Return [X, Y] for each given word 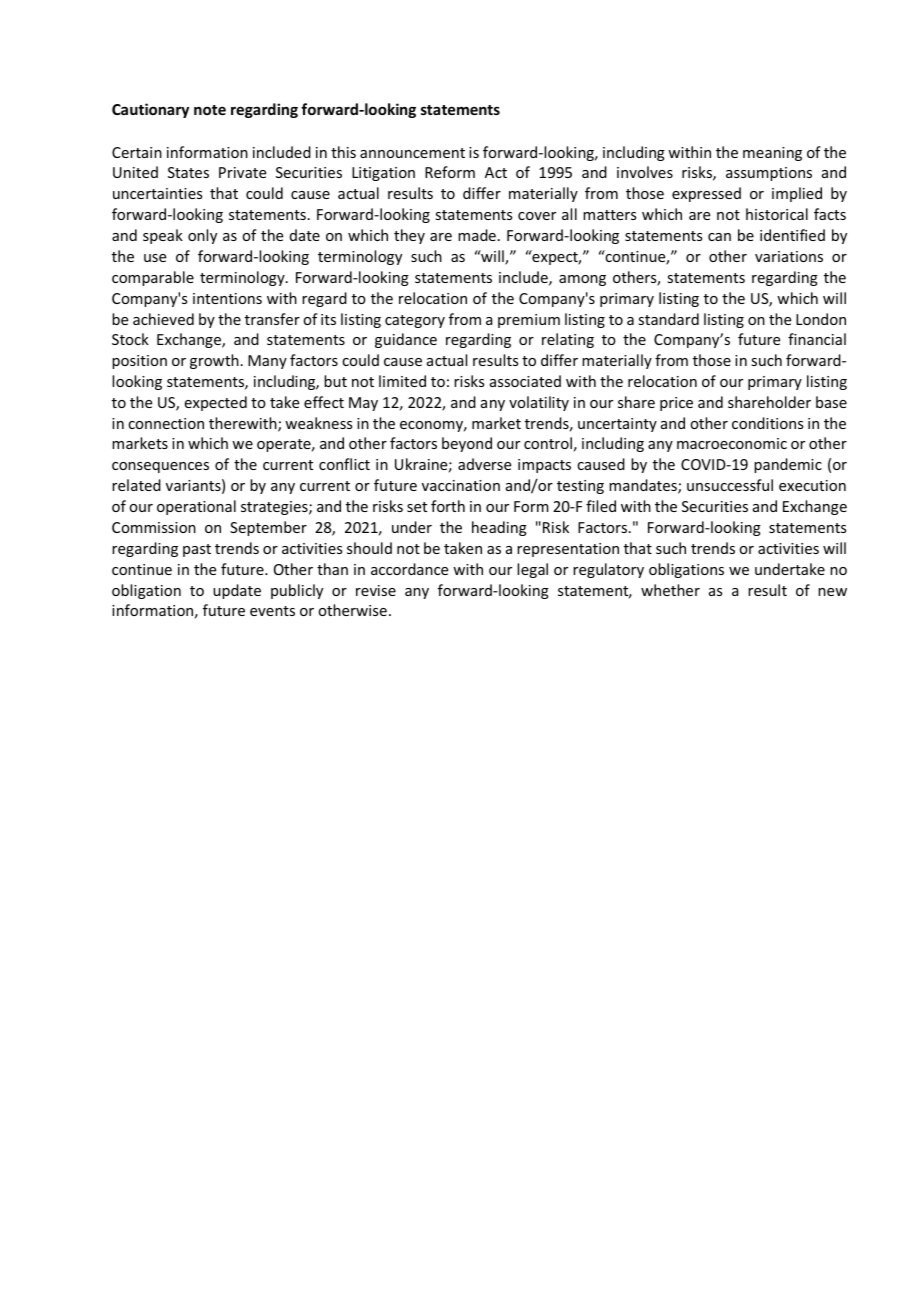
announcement [412, 153]
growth [214, 361]
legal [532, 570]
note [210, 110]
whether [670, 590]
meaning [772, 154]
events [272, 611]
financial [817, 339]
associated [525, 381]
